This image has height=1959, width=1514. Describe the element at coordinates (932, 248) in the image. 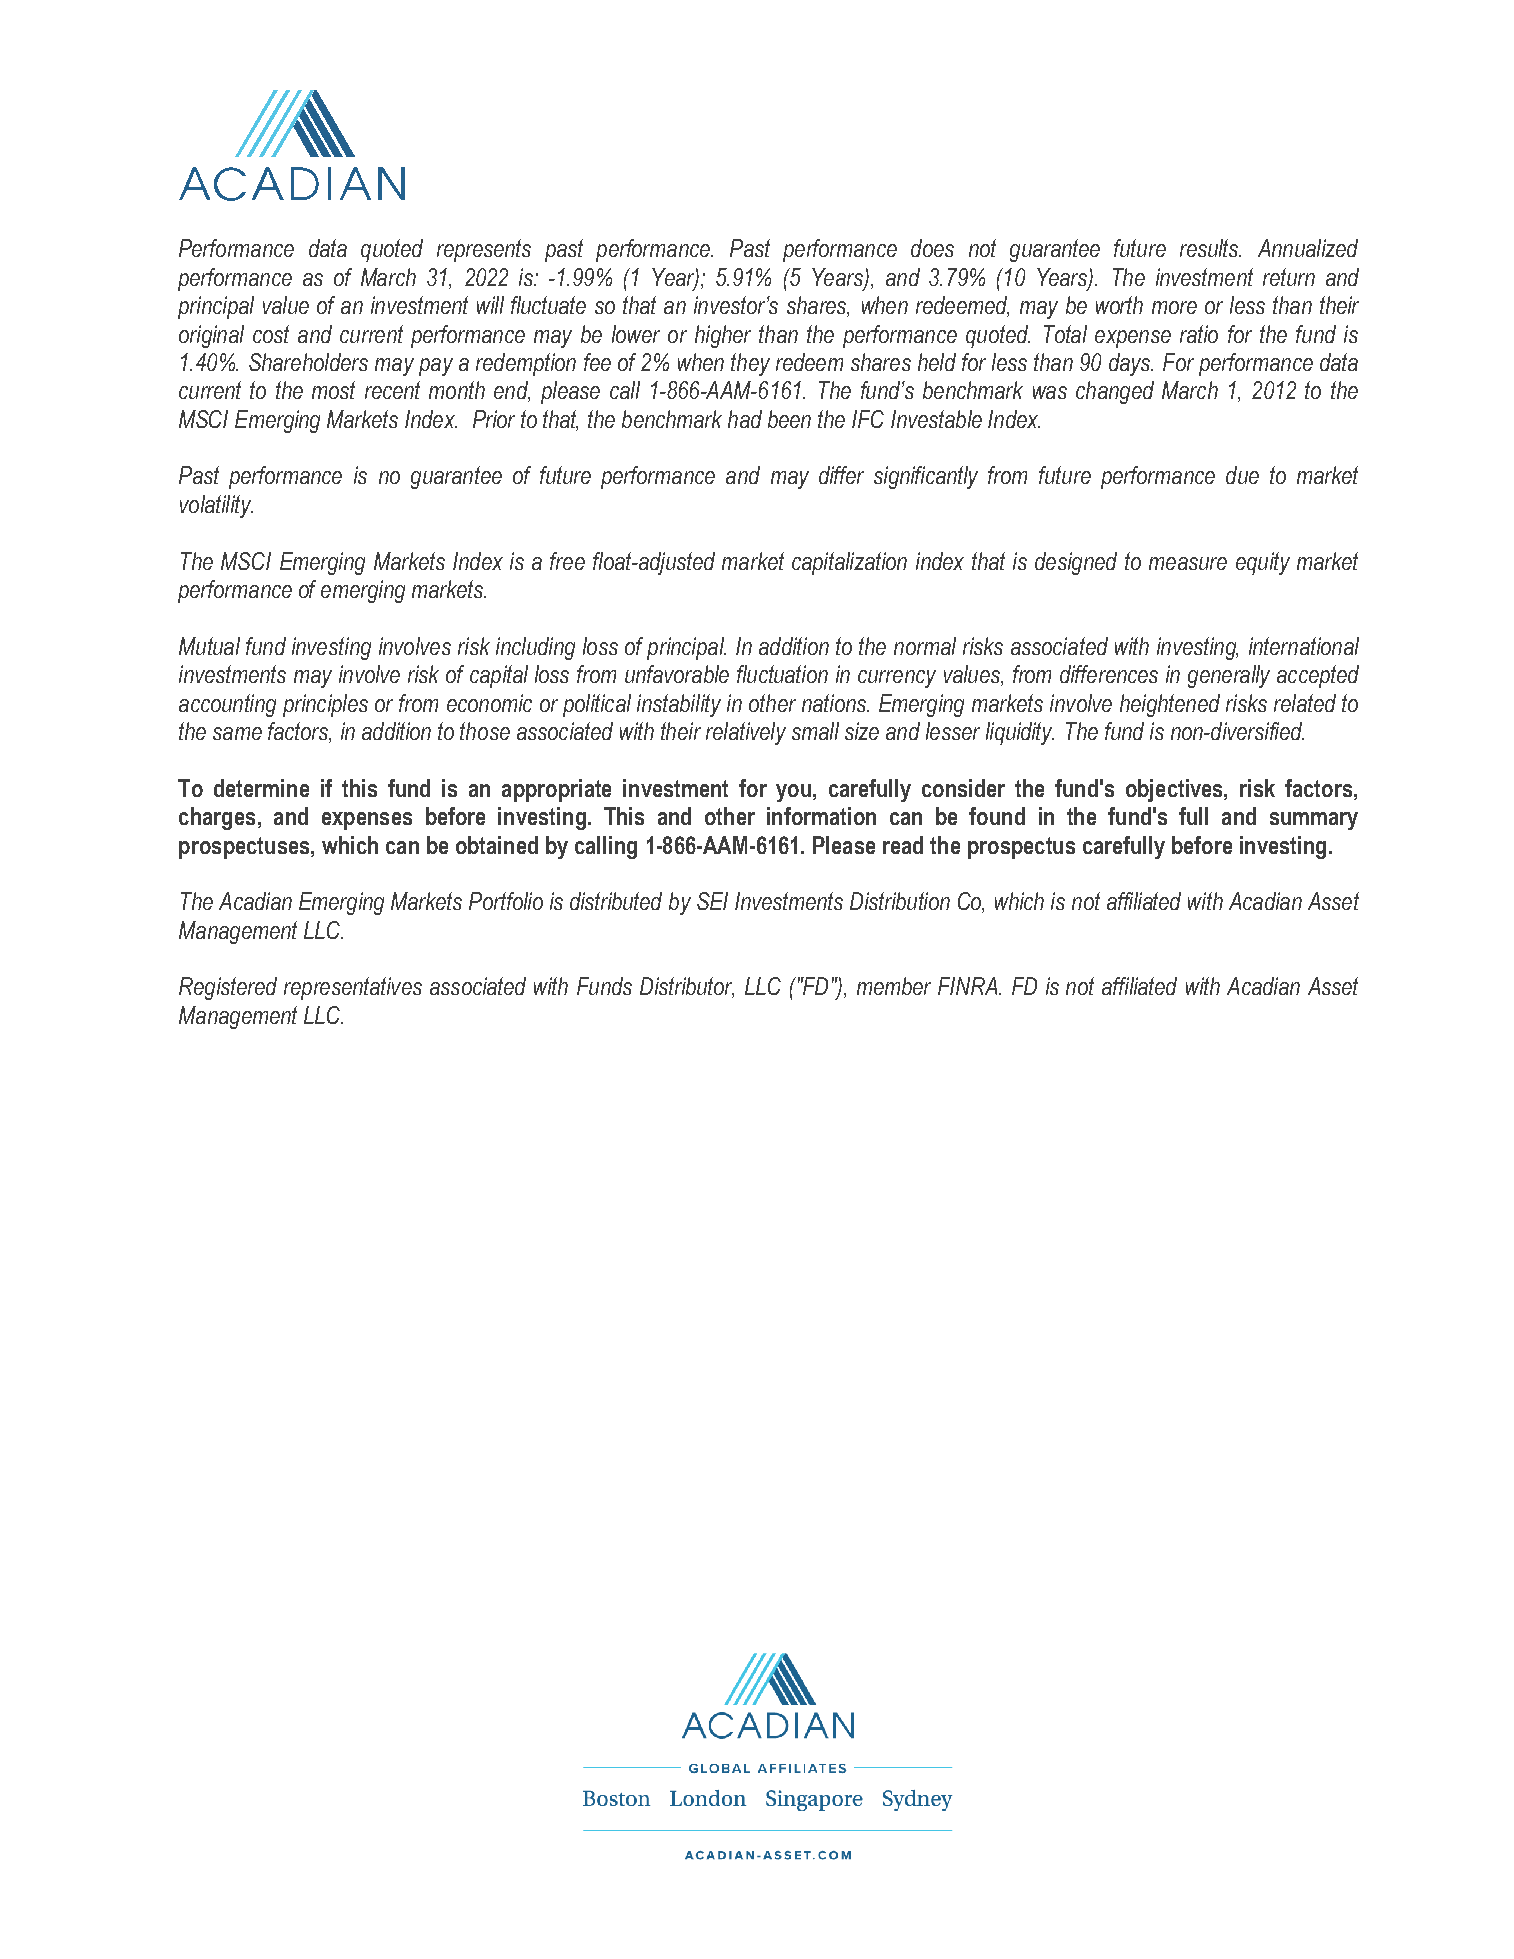

I see `does` at that location.
